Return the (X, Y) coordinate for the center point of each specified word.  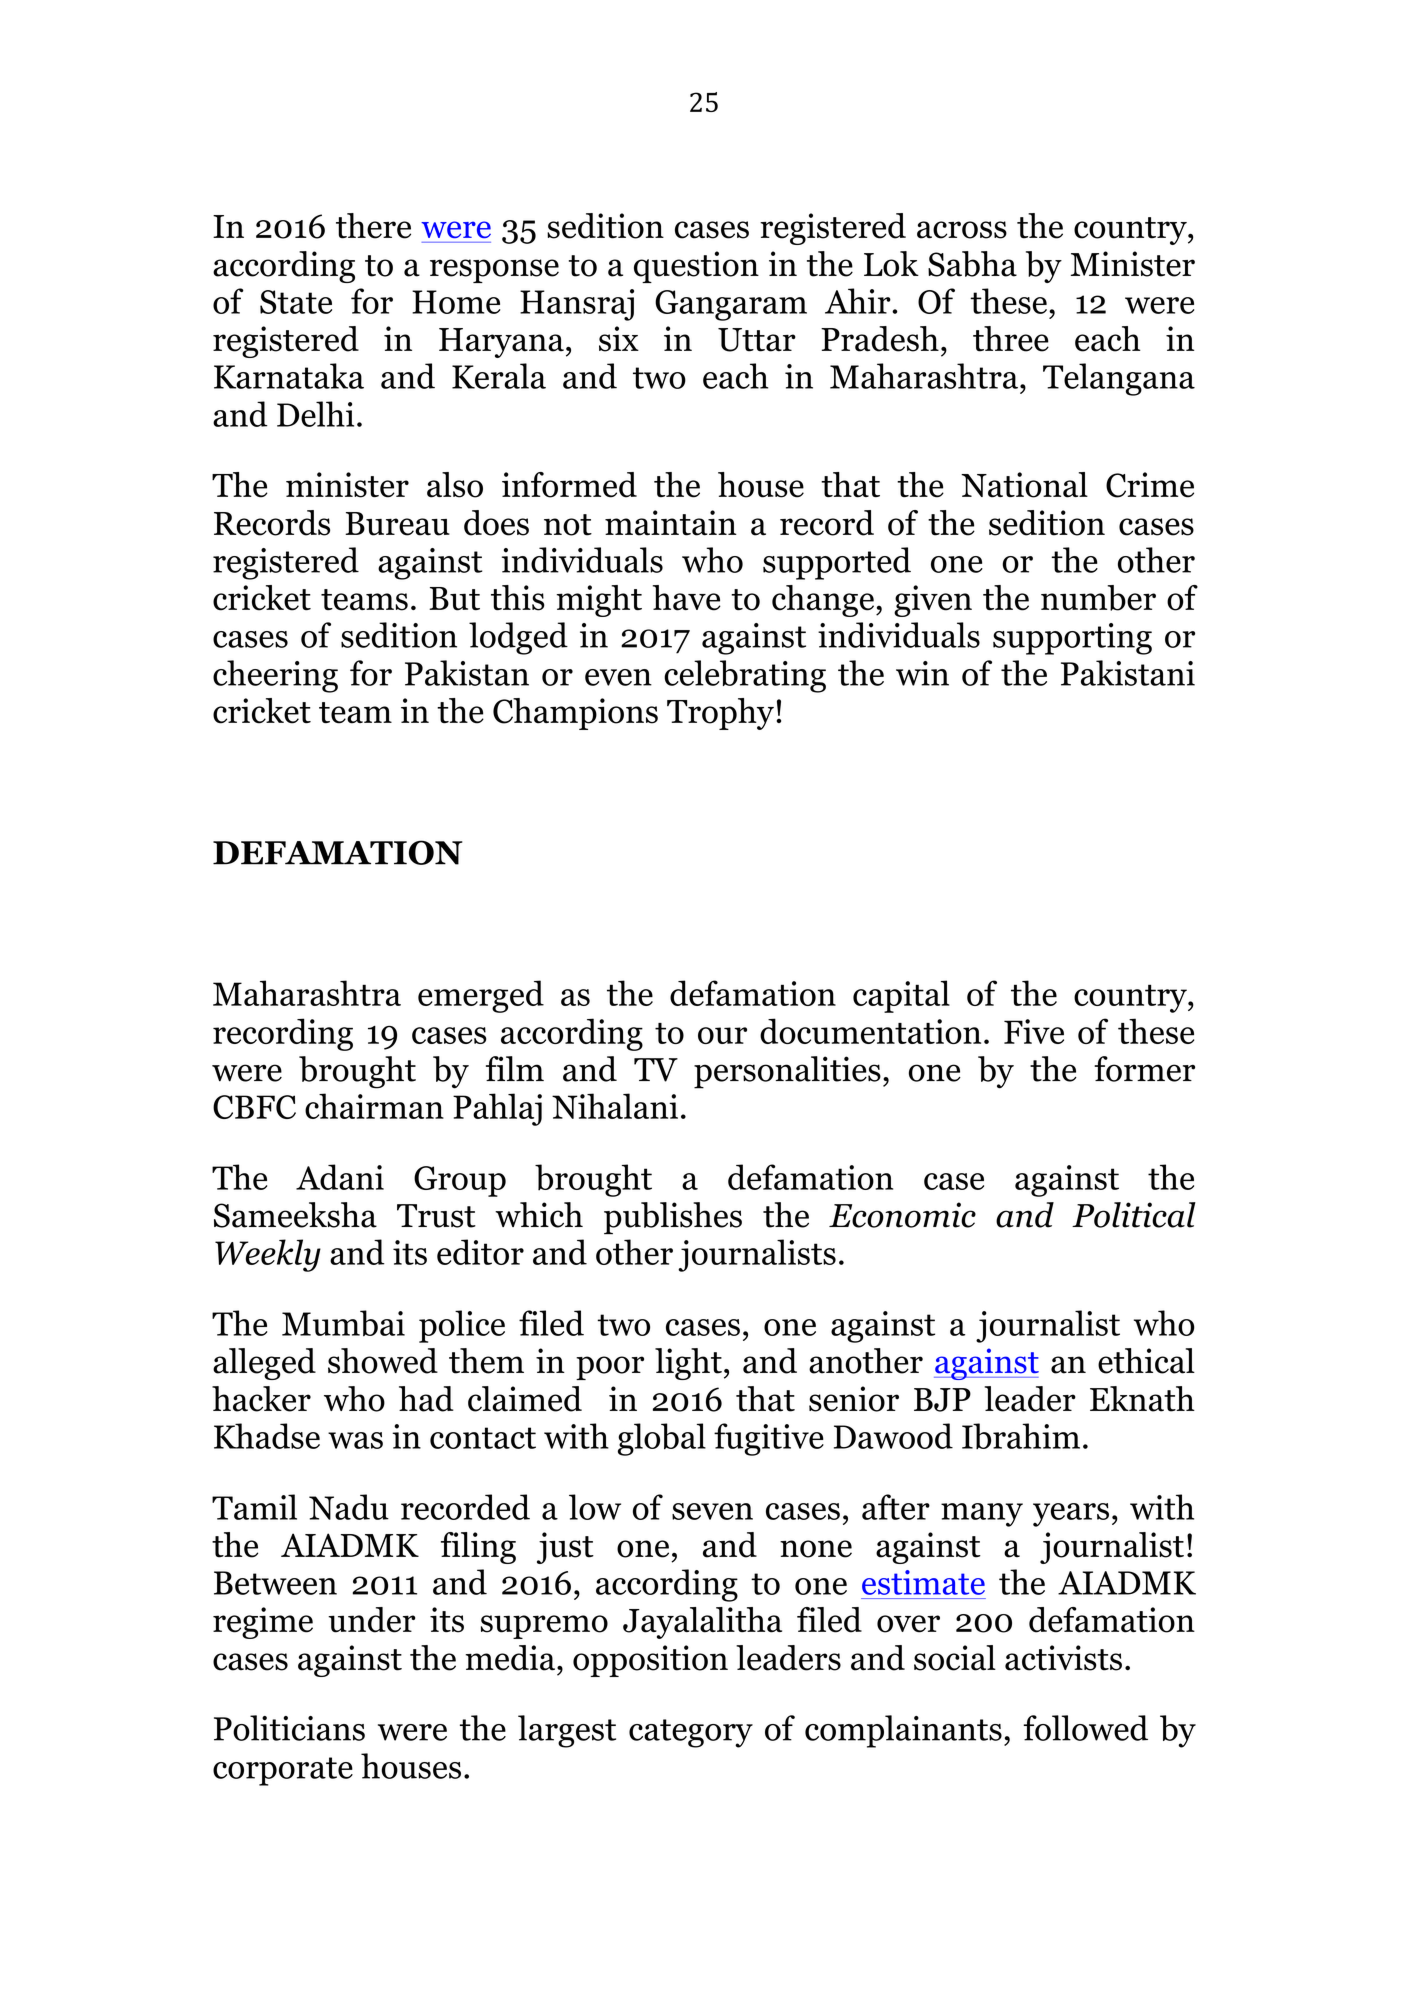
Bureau (397, 524)
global (662, 1439)
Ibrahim (1021, 1436)
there (373, 226)
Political (1134, 1215)
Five (1034, 1031)
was (355, 1440)
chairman (374, 1106)
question (696, 267)
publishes (673, 1218)
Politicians (289, 1728)
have (687, 598)
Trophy (720, 714)
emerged (481, 996)
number (1098, 598)
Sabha (972, 264)
